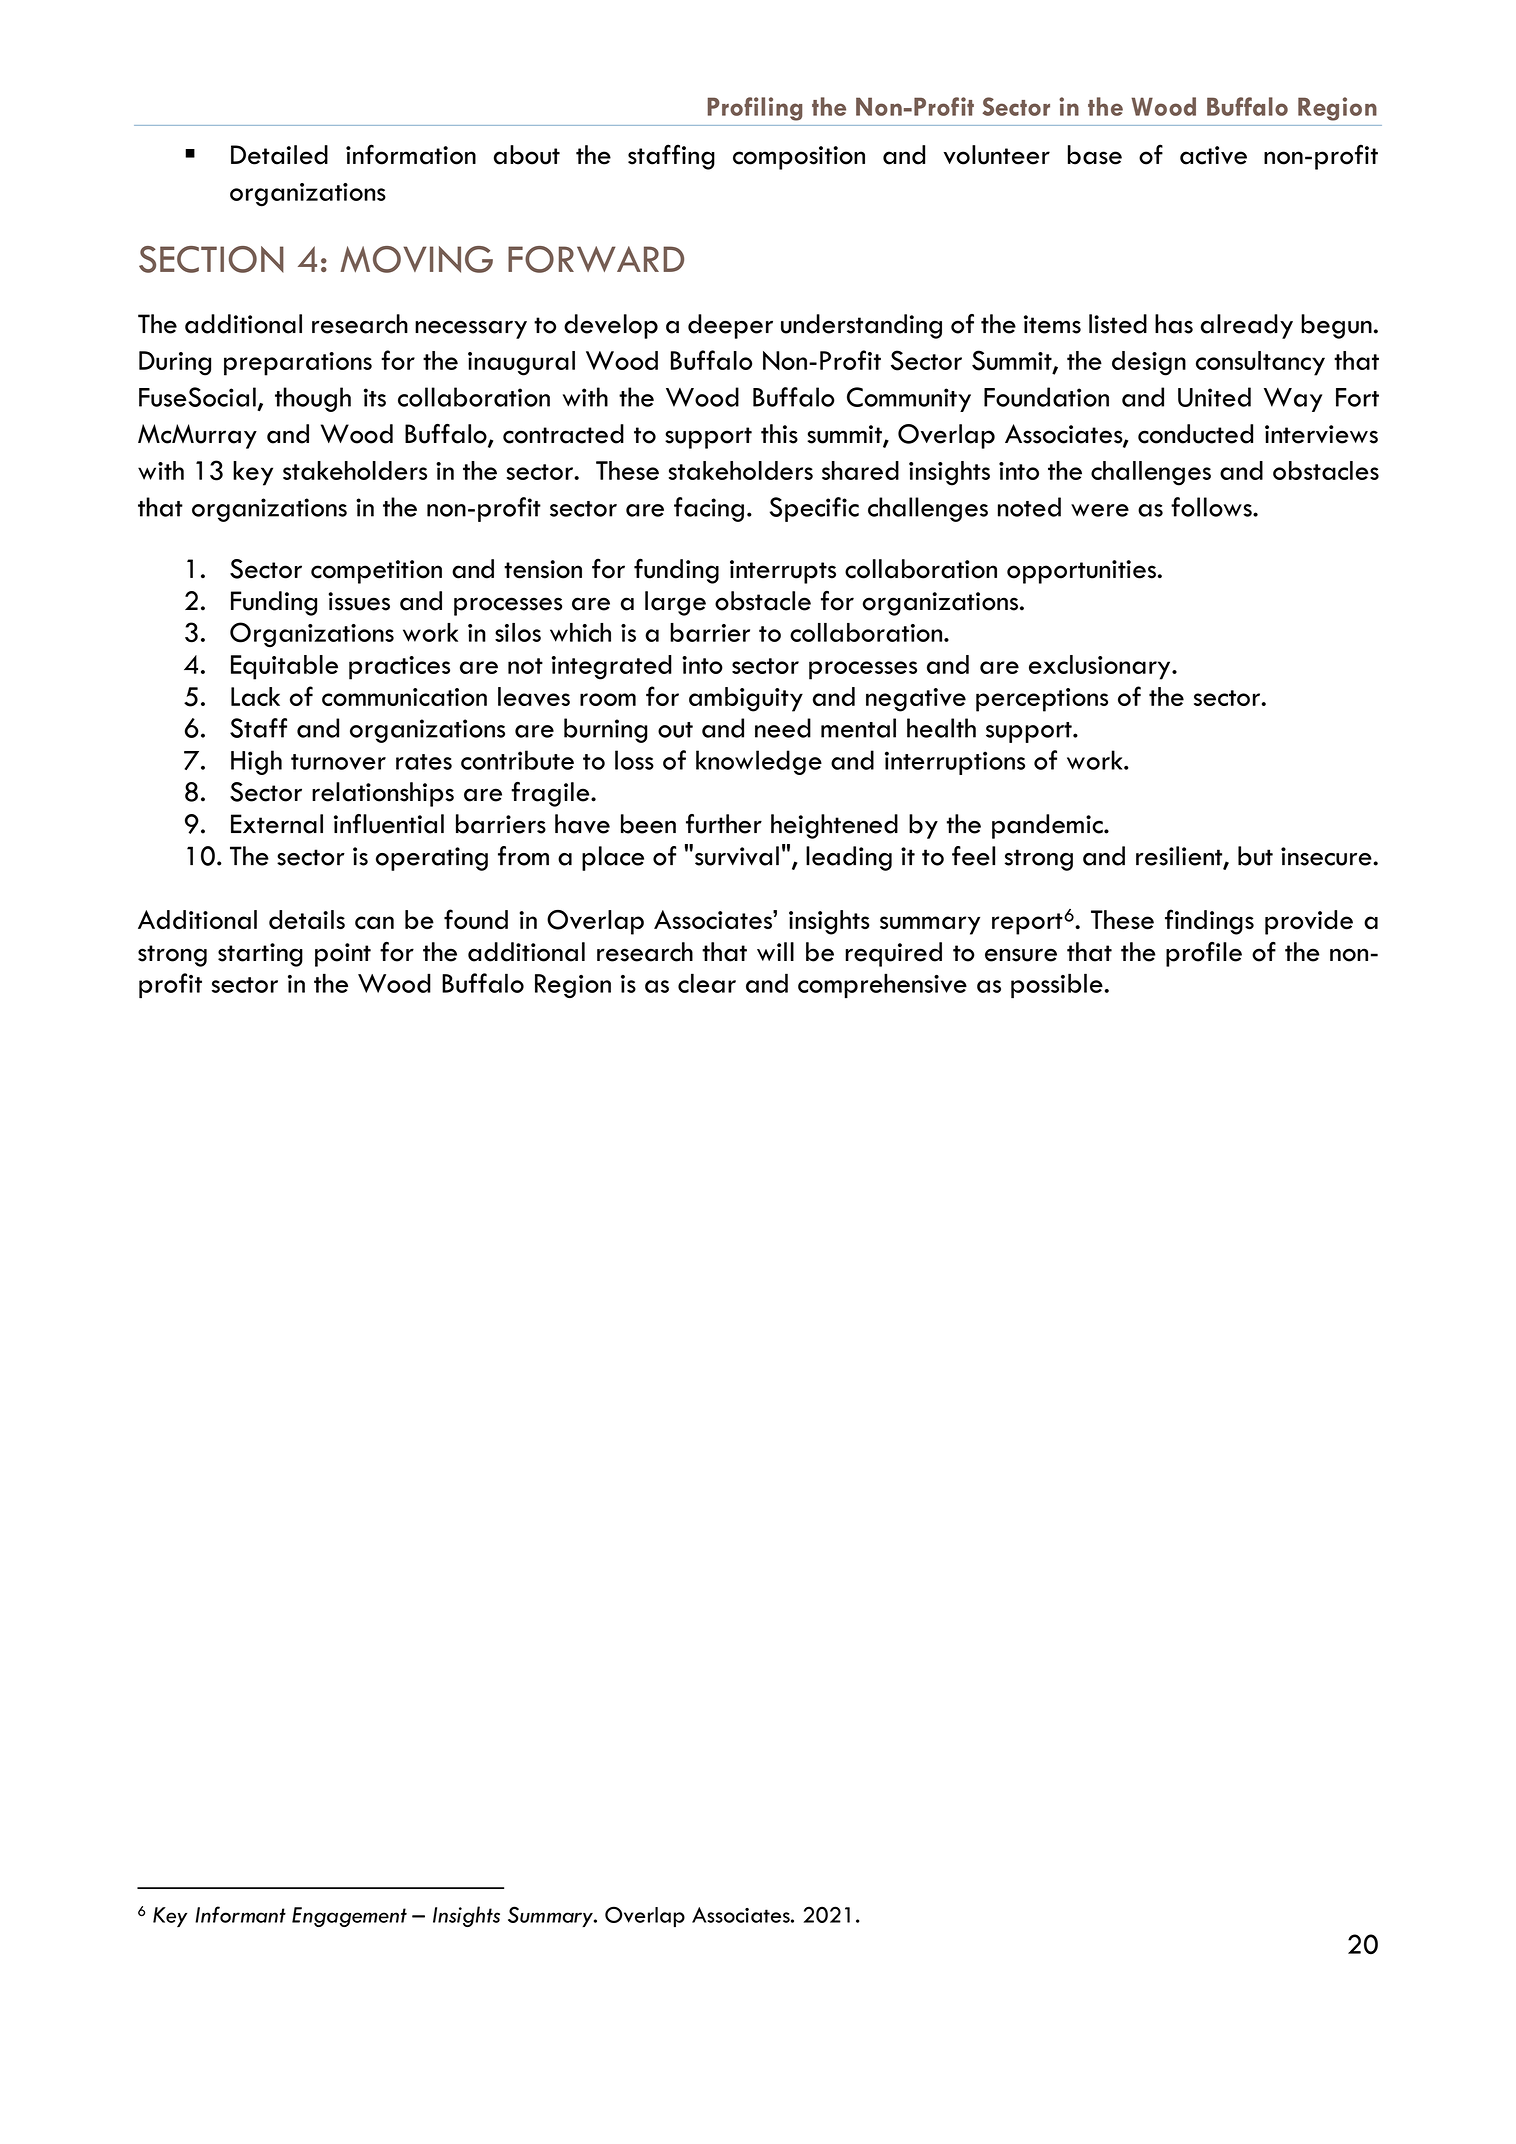 Image resolution: width=1516 pixels, height=2144 pixels. Describe the element at coordinates (240, 1914) in the screenshot. I see `Informant` at that location.
